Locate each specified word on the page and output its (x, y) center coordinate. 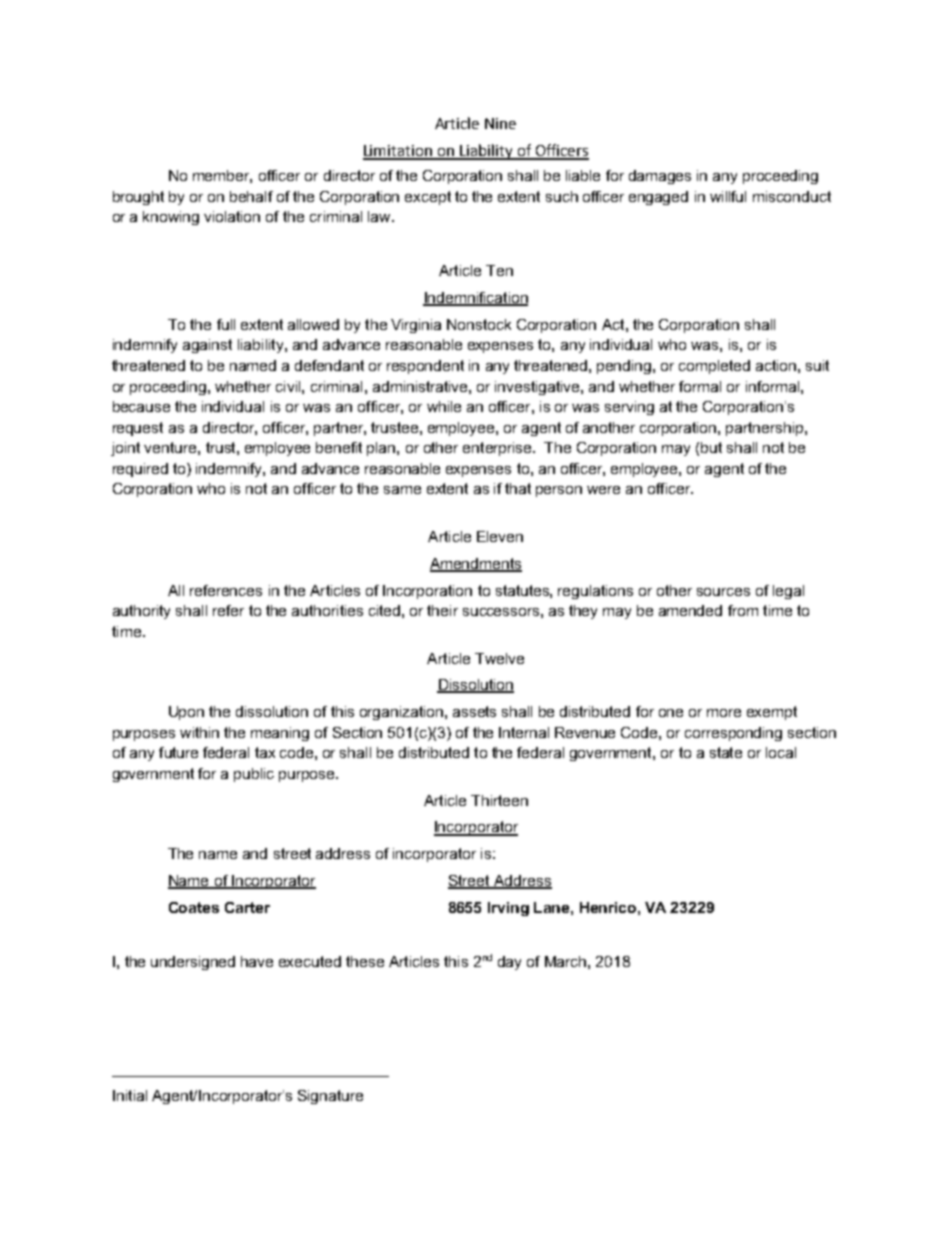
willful (728, 196)
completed (714, 367)
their (442, 610)
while (444, 406)
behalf (251, 196)
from (743, 610)
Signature (330, 1097)
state (726, 752)
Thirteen (499, 800)
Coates (194, 907)
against (207, 346)
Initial (130, 1095)
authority (141, 612)
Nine (500, 123)
